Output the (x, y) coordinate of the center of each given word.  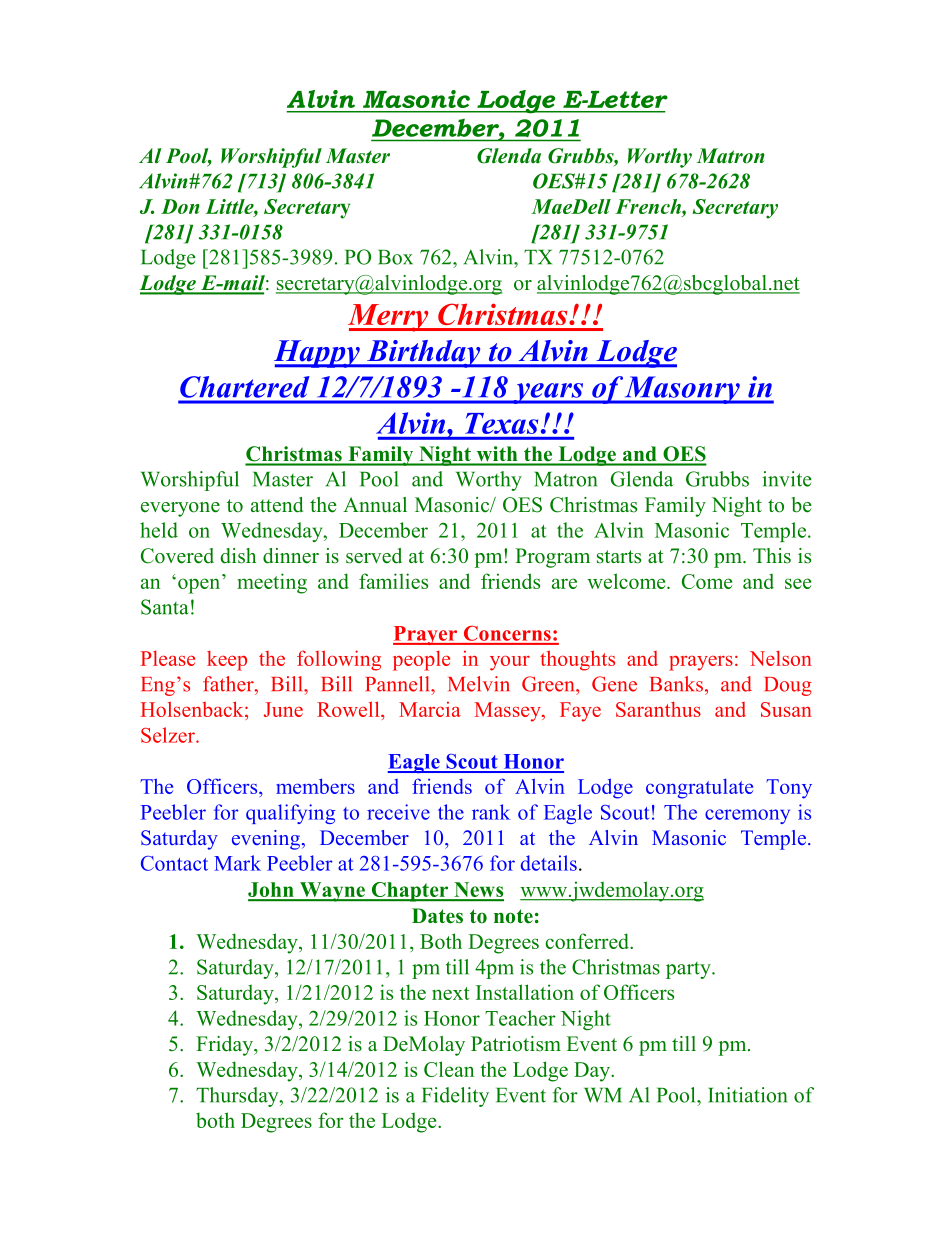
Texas (501, 423)
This (772, 556)
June (283, 709)
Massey (509, 712)
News (478, 891)
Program (552, 558)
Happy (318, 354)
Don (180, 206)
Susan (786, 709)
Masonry (682, 390)
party (689, 970)
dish (238, 556)
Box (395, 257)
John (272, 891)
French (649, 206)
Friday (226, 1046)
